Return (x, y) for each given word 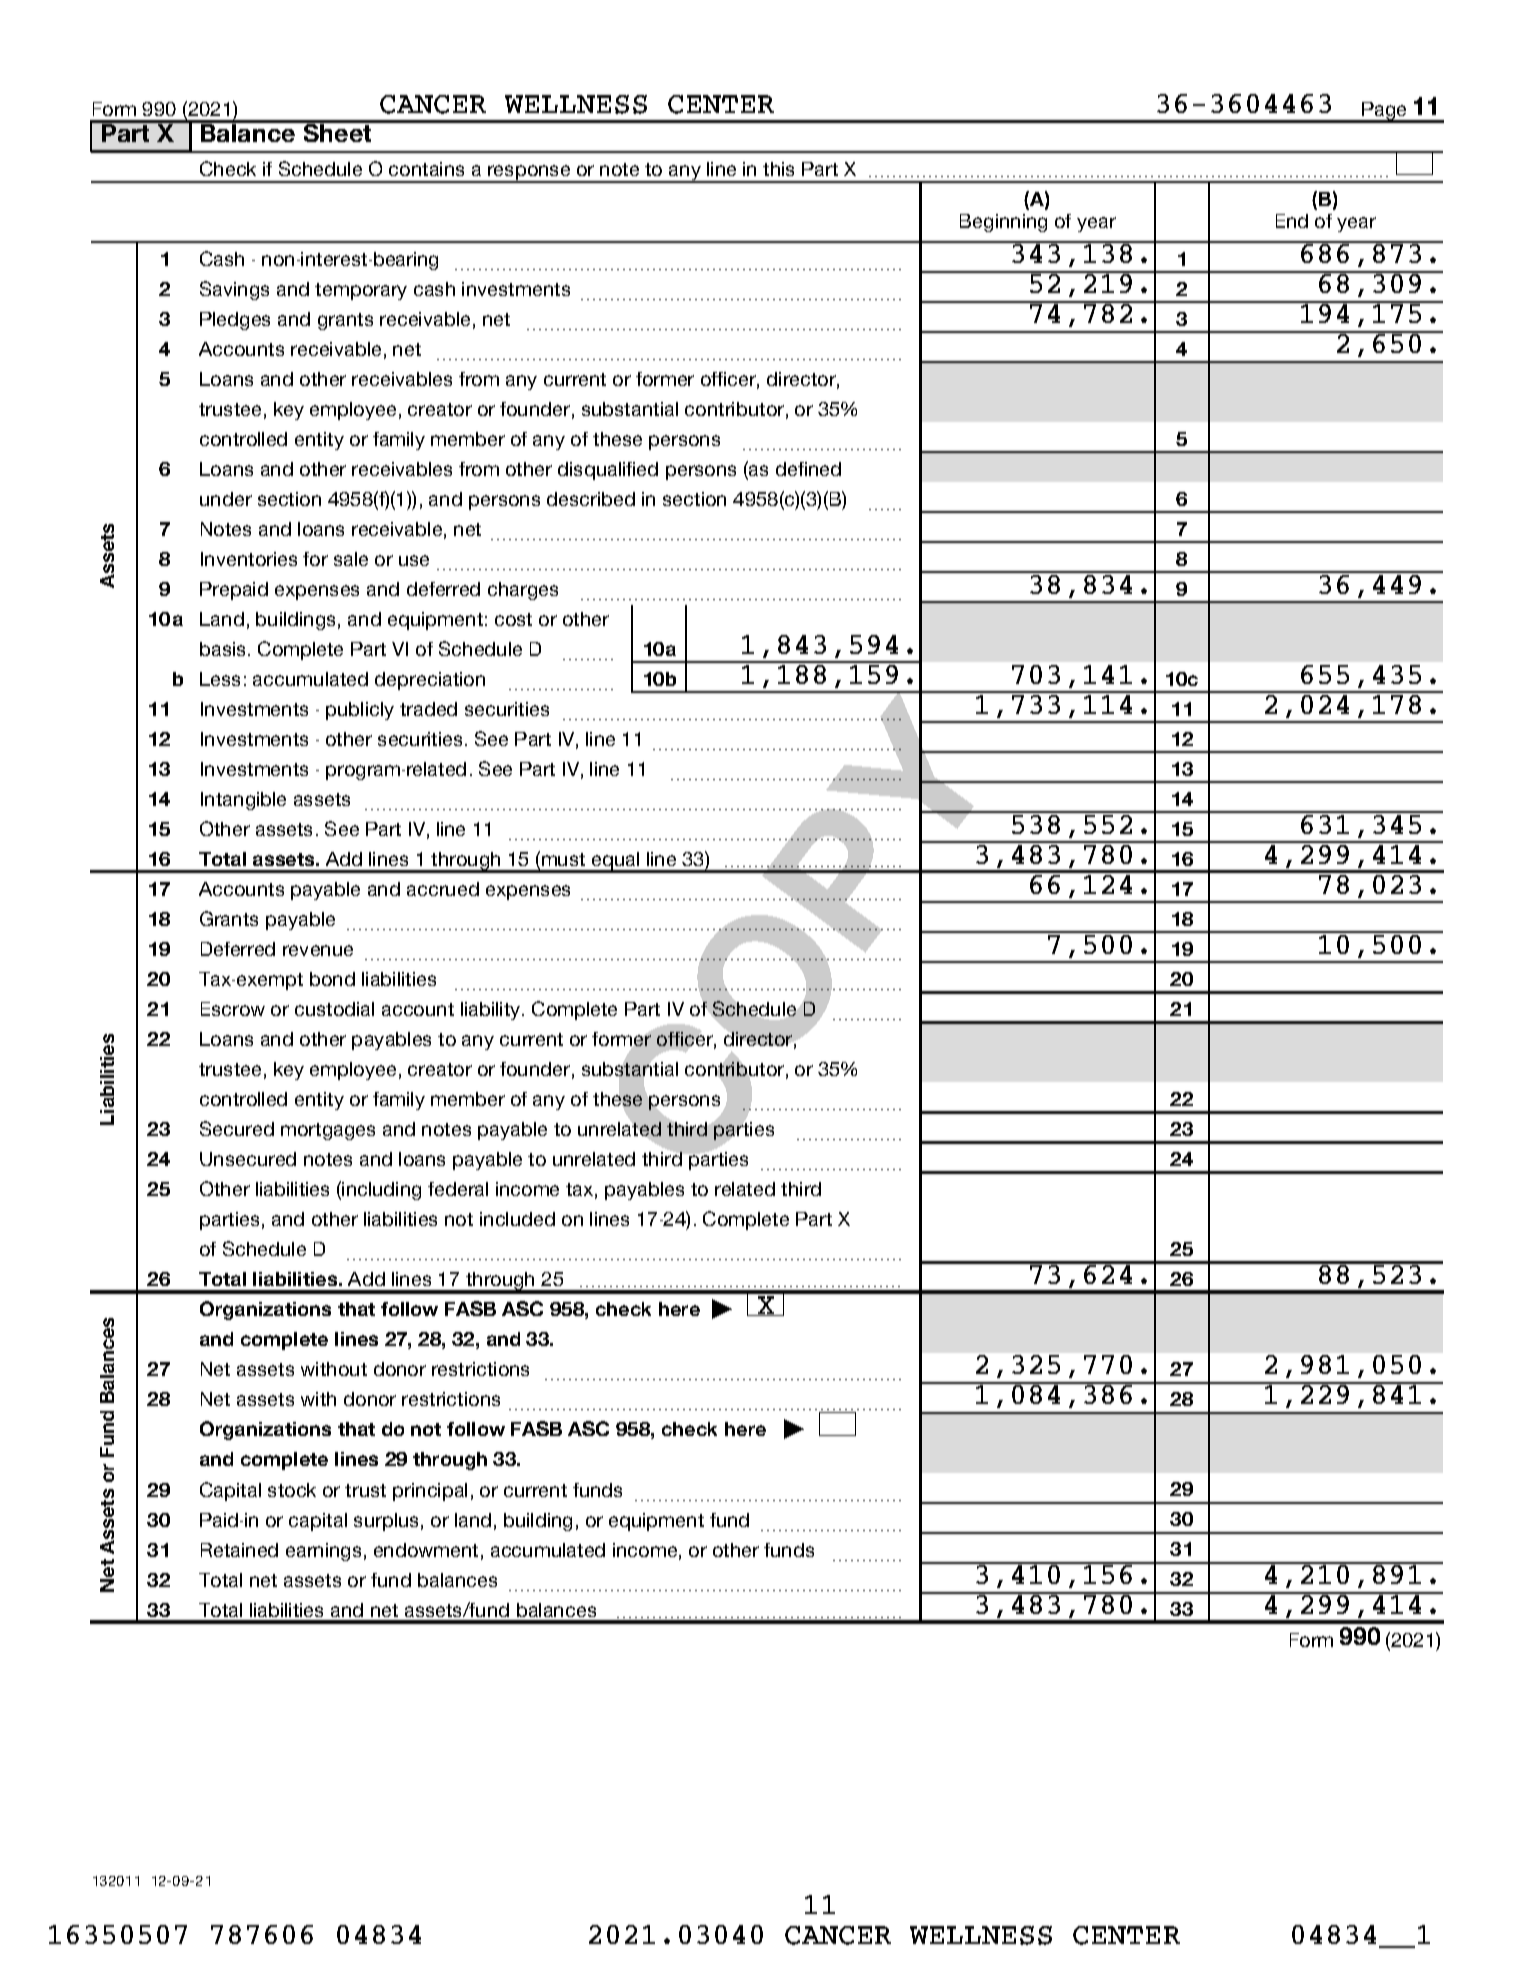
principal (430, 1492)
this (778, 169)
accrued (443, 889)
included (517, 1219)
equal (616, 862)
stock (292, 1490)
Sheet (337, 131)
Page (1384, 112)
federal (458, 1189)
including (381, 1191)
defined (808, 469)
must (563, 859)
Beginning (1003, 223)
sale (351, 559)
